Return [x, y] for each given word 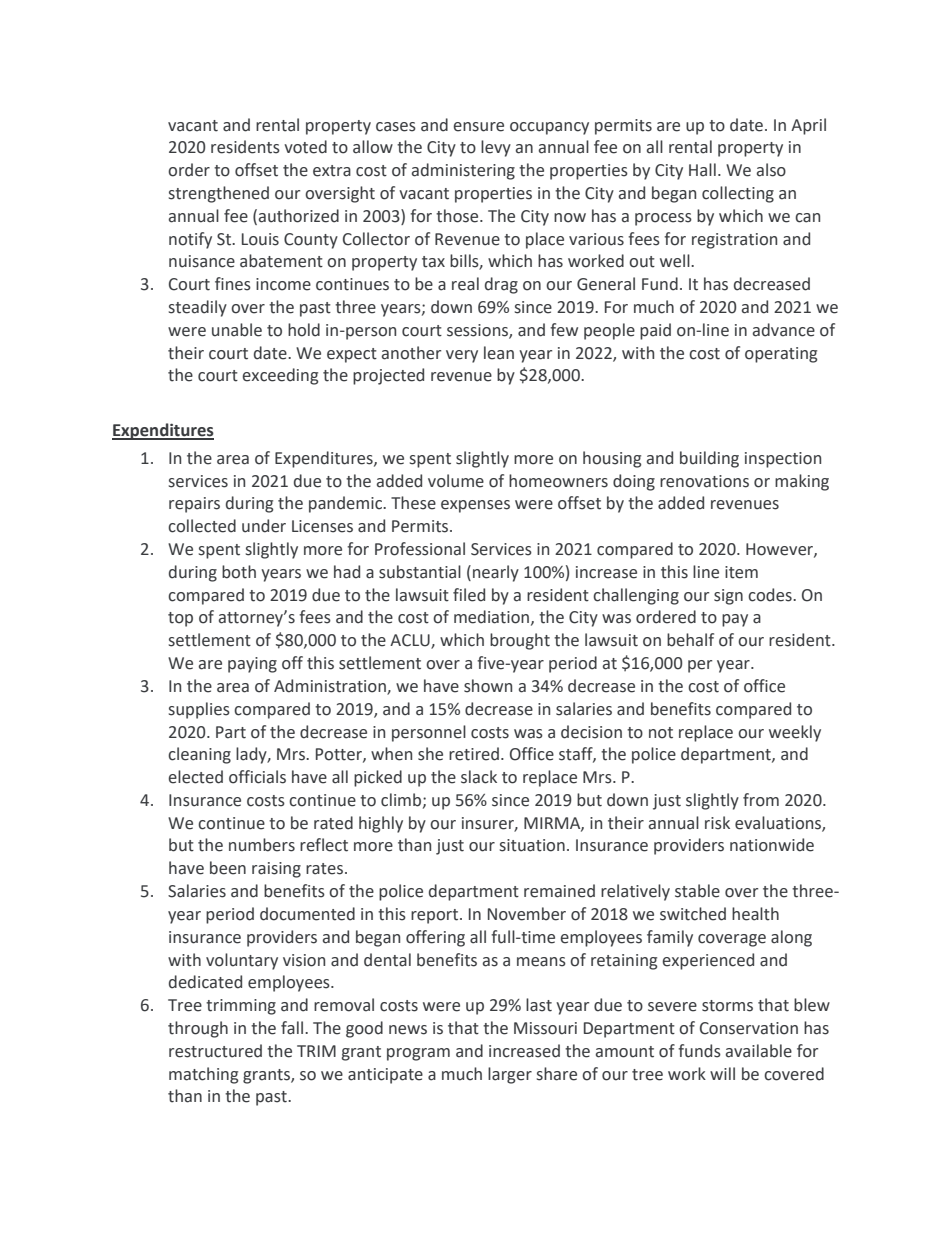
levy [496, 148]
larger [510, 1075]
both [239, 572]
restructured [215, 1051]
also [771, 170]
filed [469, 595]
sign [728, 597]
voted [305, 147]
